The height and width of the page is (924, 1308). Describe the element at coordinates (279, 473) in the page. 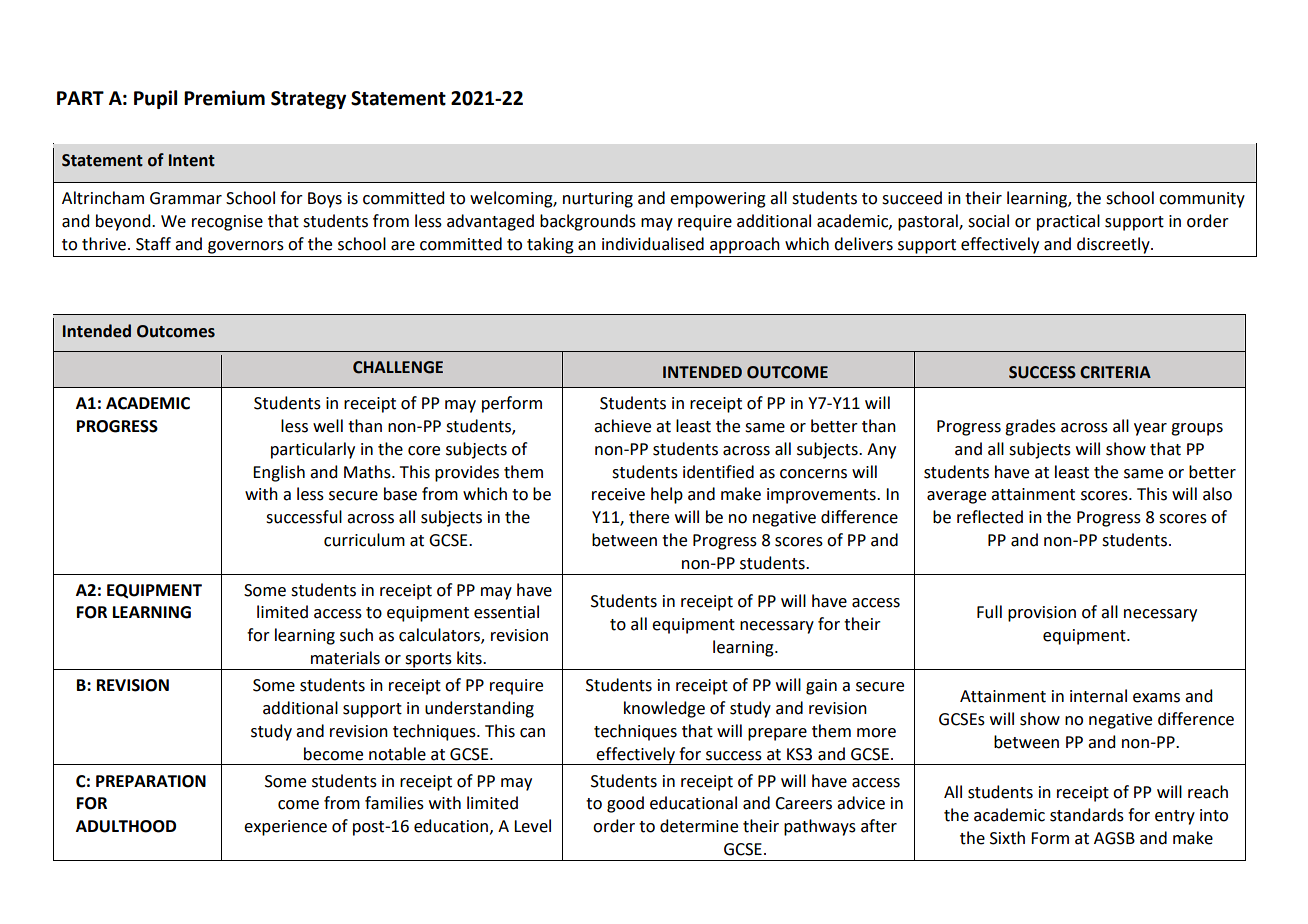

I see `English` at that location.
